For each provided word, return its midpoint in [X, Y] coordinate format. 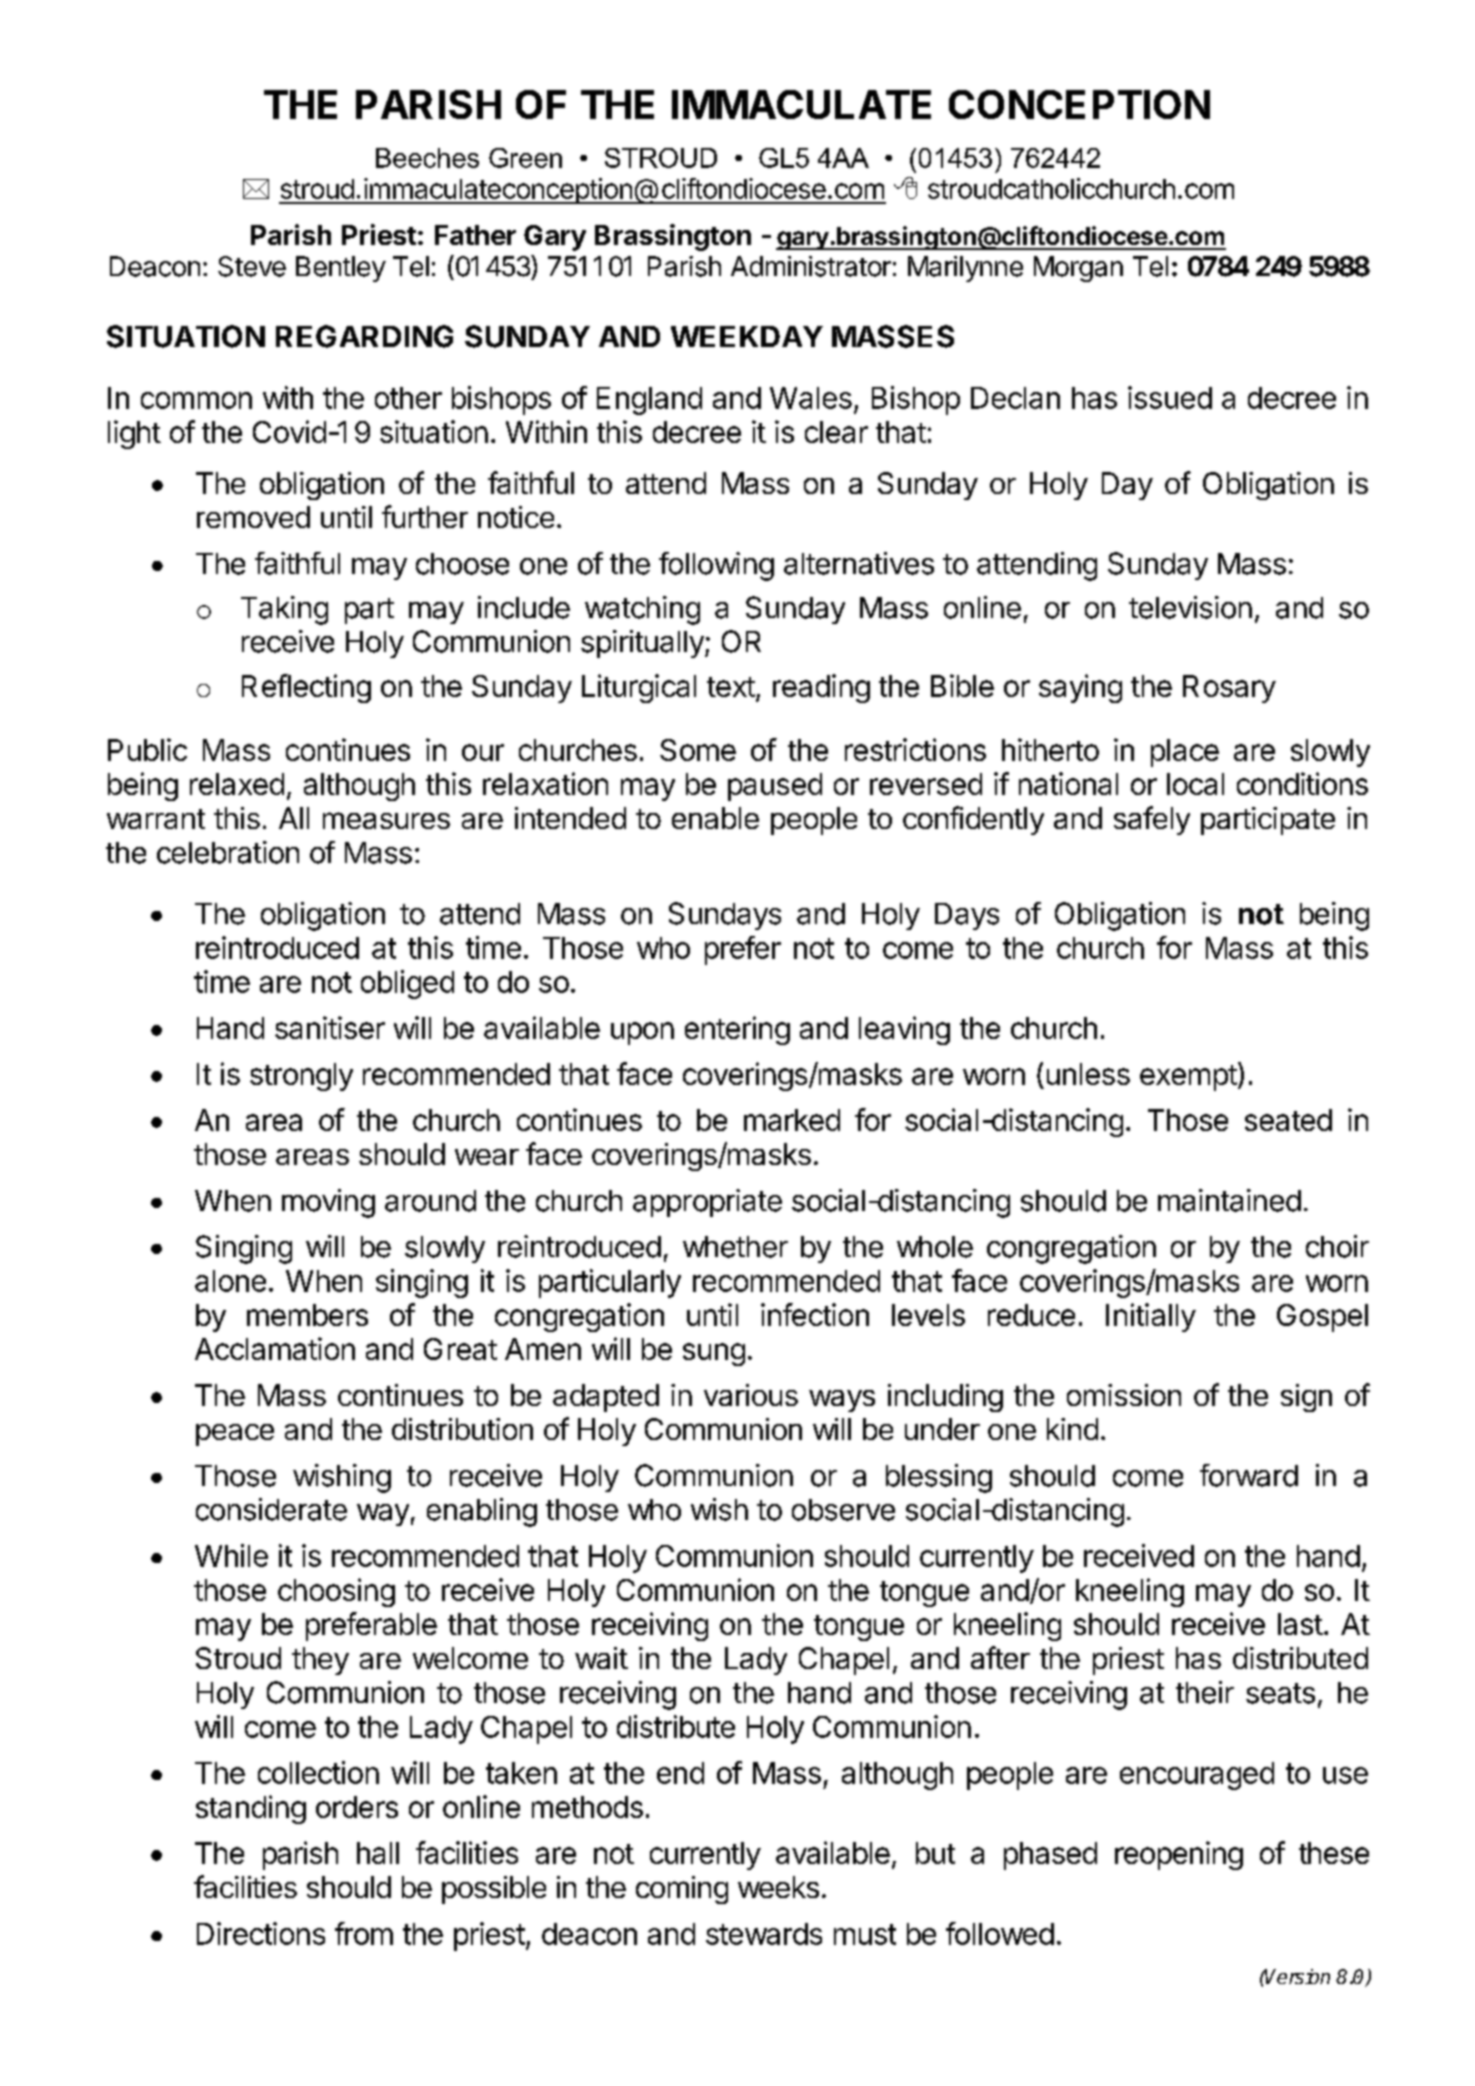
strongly [301, 1077]
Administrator [811, 266]
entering [737, 1030]
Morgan [1078, 269]
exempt [1188, 1078]
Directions [261, 1933]
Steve [252, 266]
